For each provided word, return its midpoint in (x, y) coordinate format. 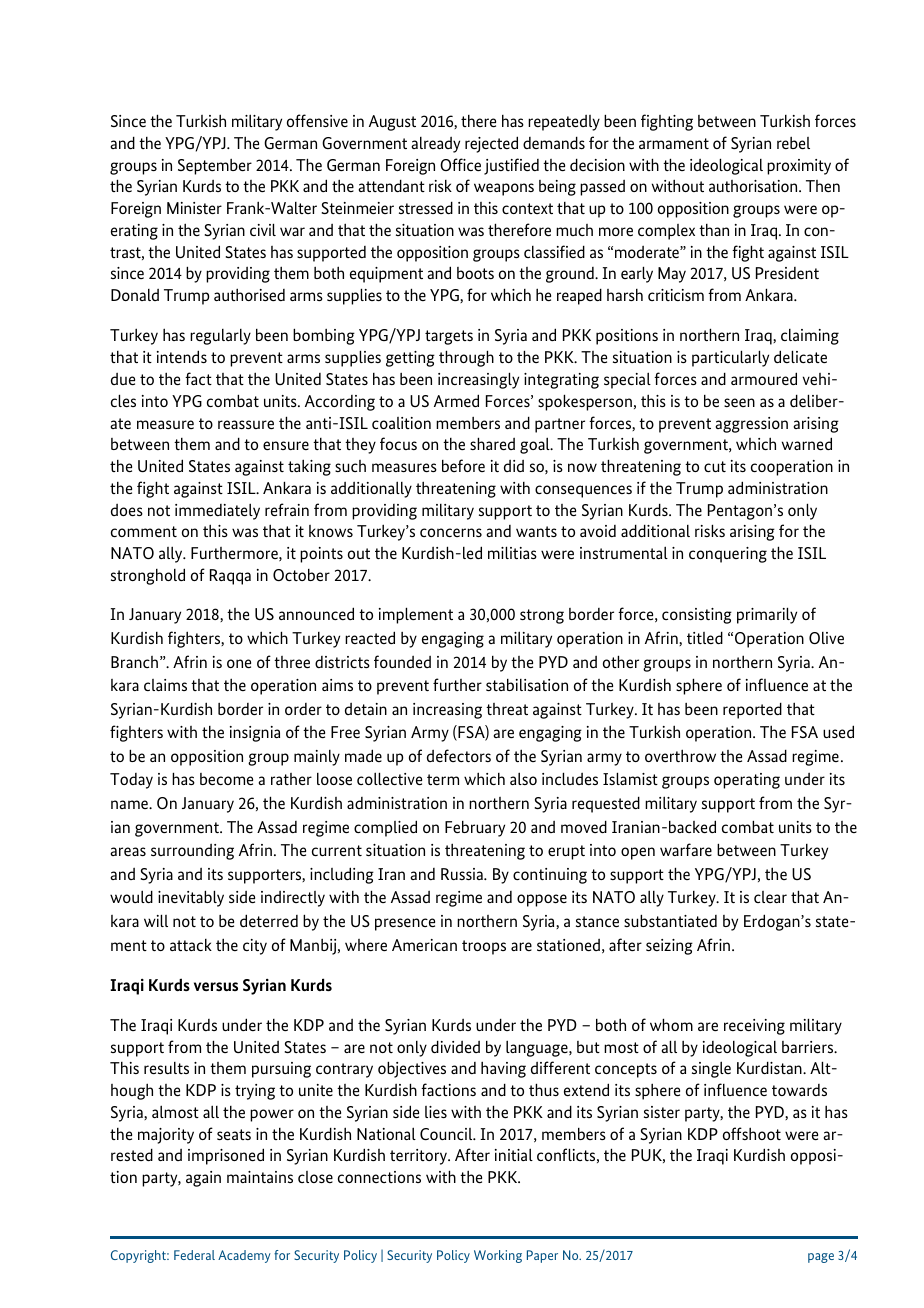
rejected (491, 144)
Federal (194, 1255)
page (821, 1258)
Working (498, 1256)
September (215, 167)
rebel (793, 143)
